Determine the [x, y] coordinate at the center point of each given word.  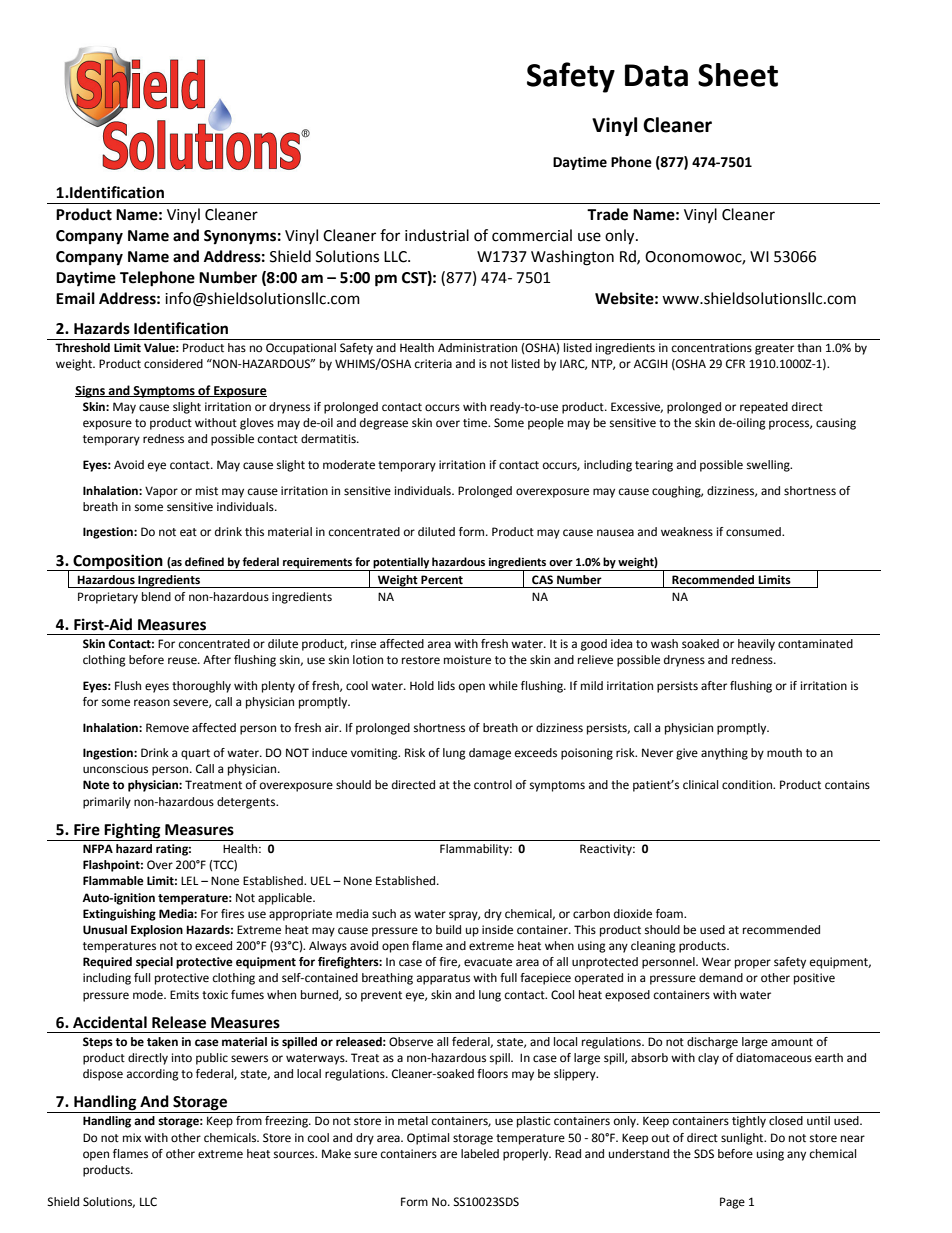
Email [75, 298]
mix [132, 1137]
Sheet [738, 75]
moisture [467, 660]
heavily [756, 645]
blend [156, 597]
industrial [437, 235]
